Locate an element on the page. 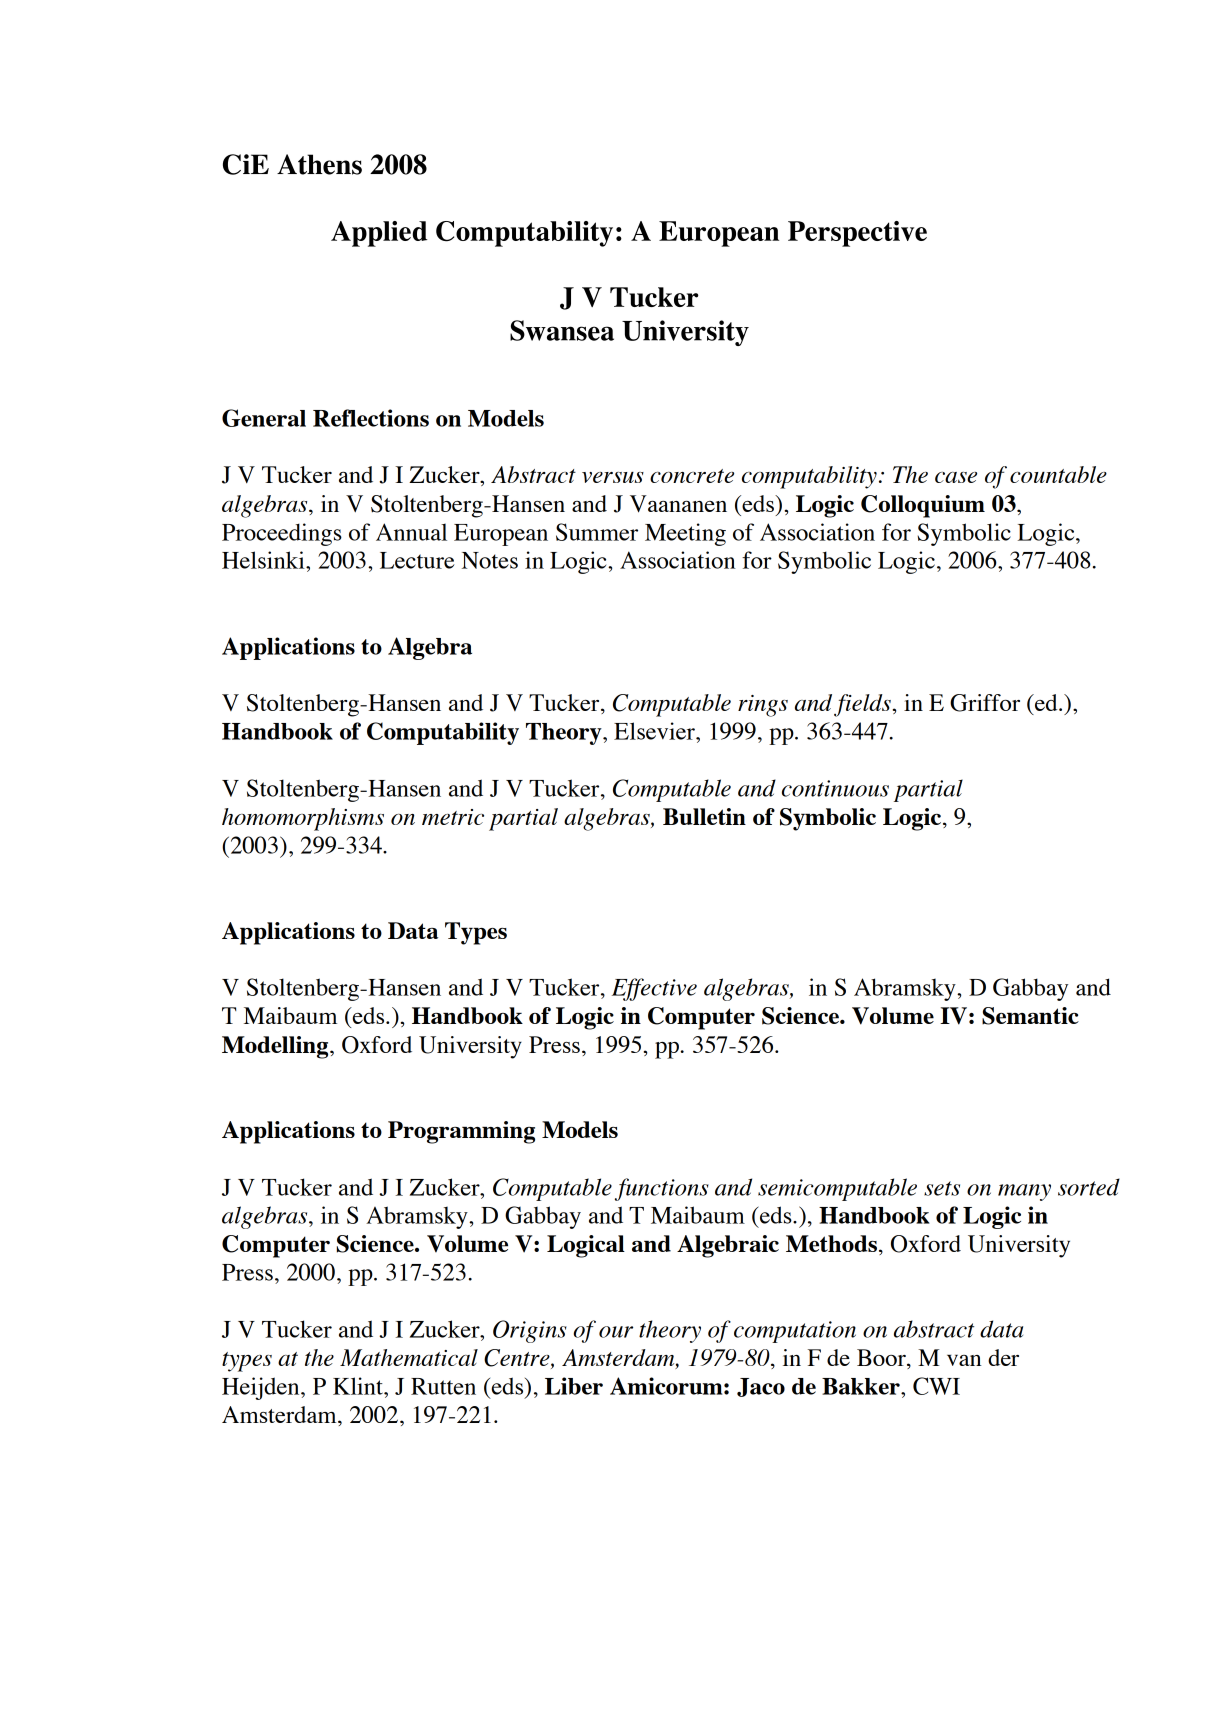  Modelling is located at coordinates (276, 1047).
